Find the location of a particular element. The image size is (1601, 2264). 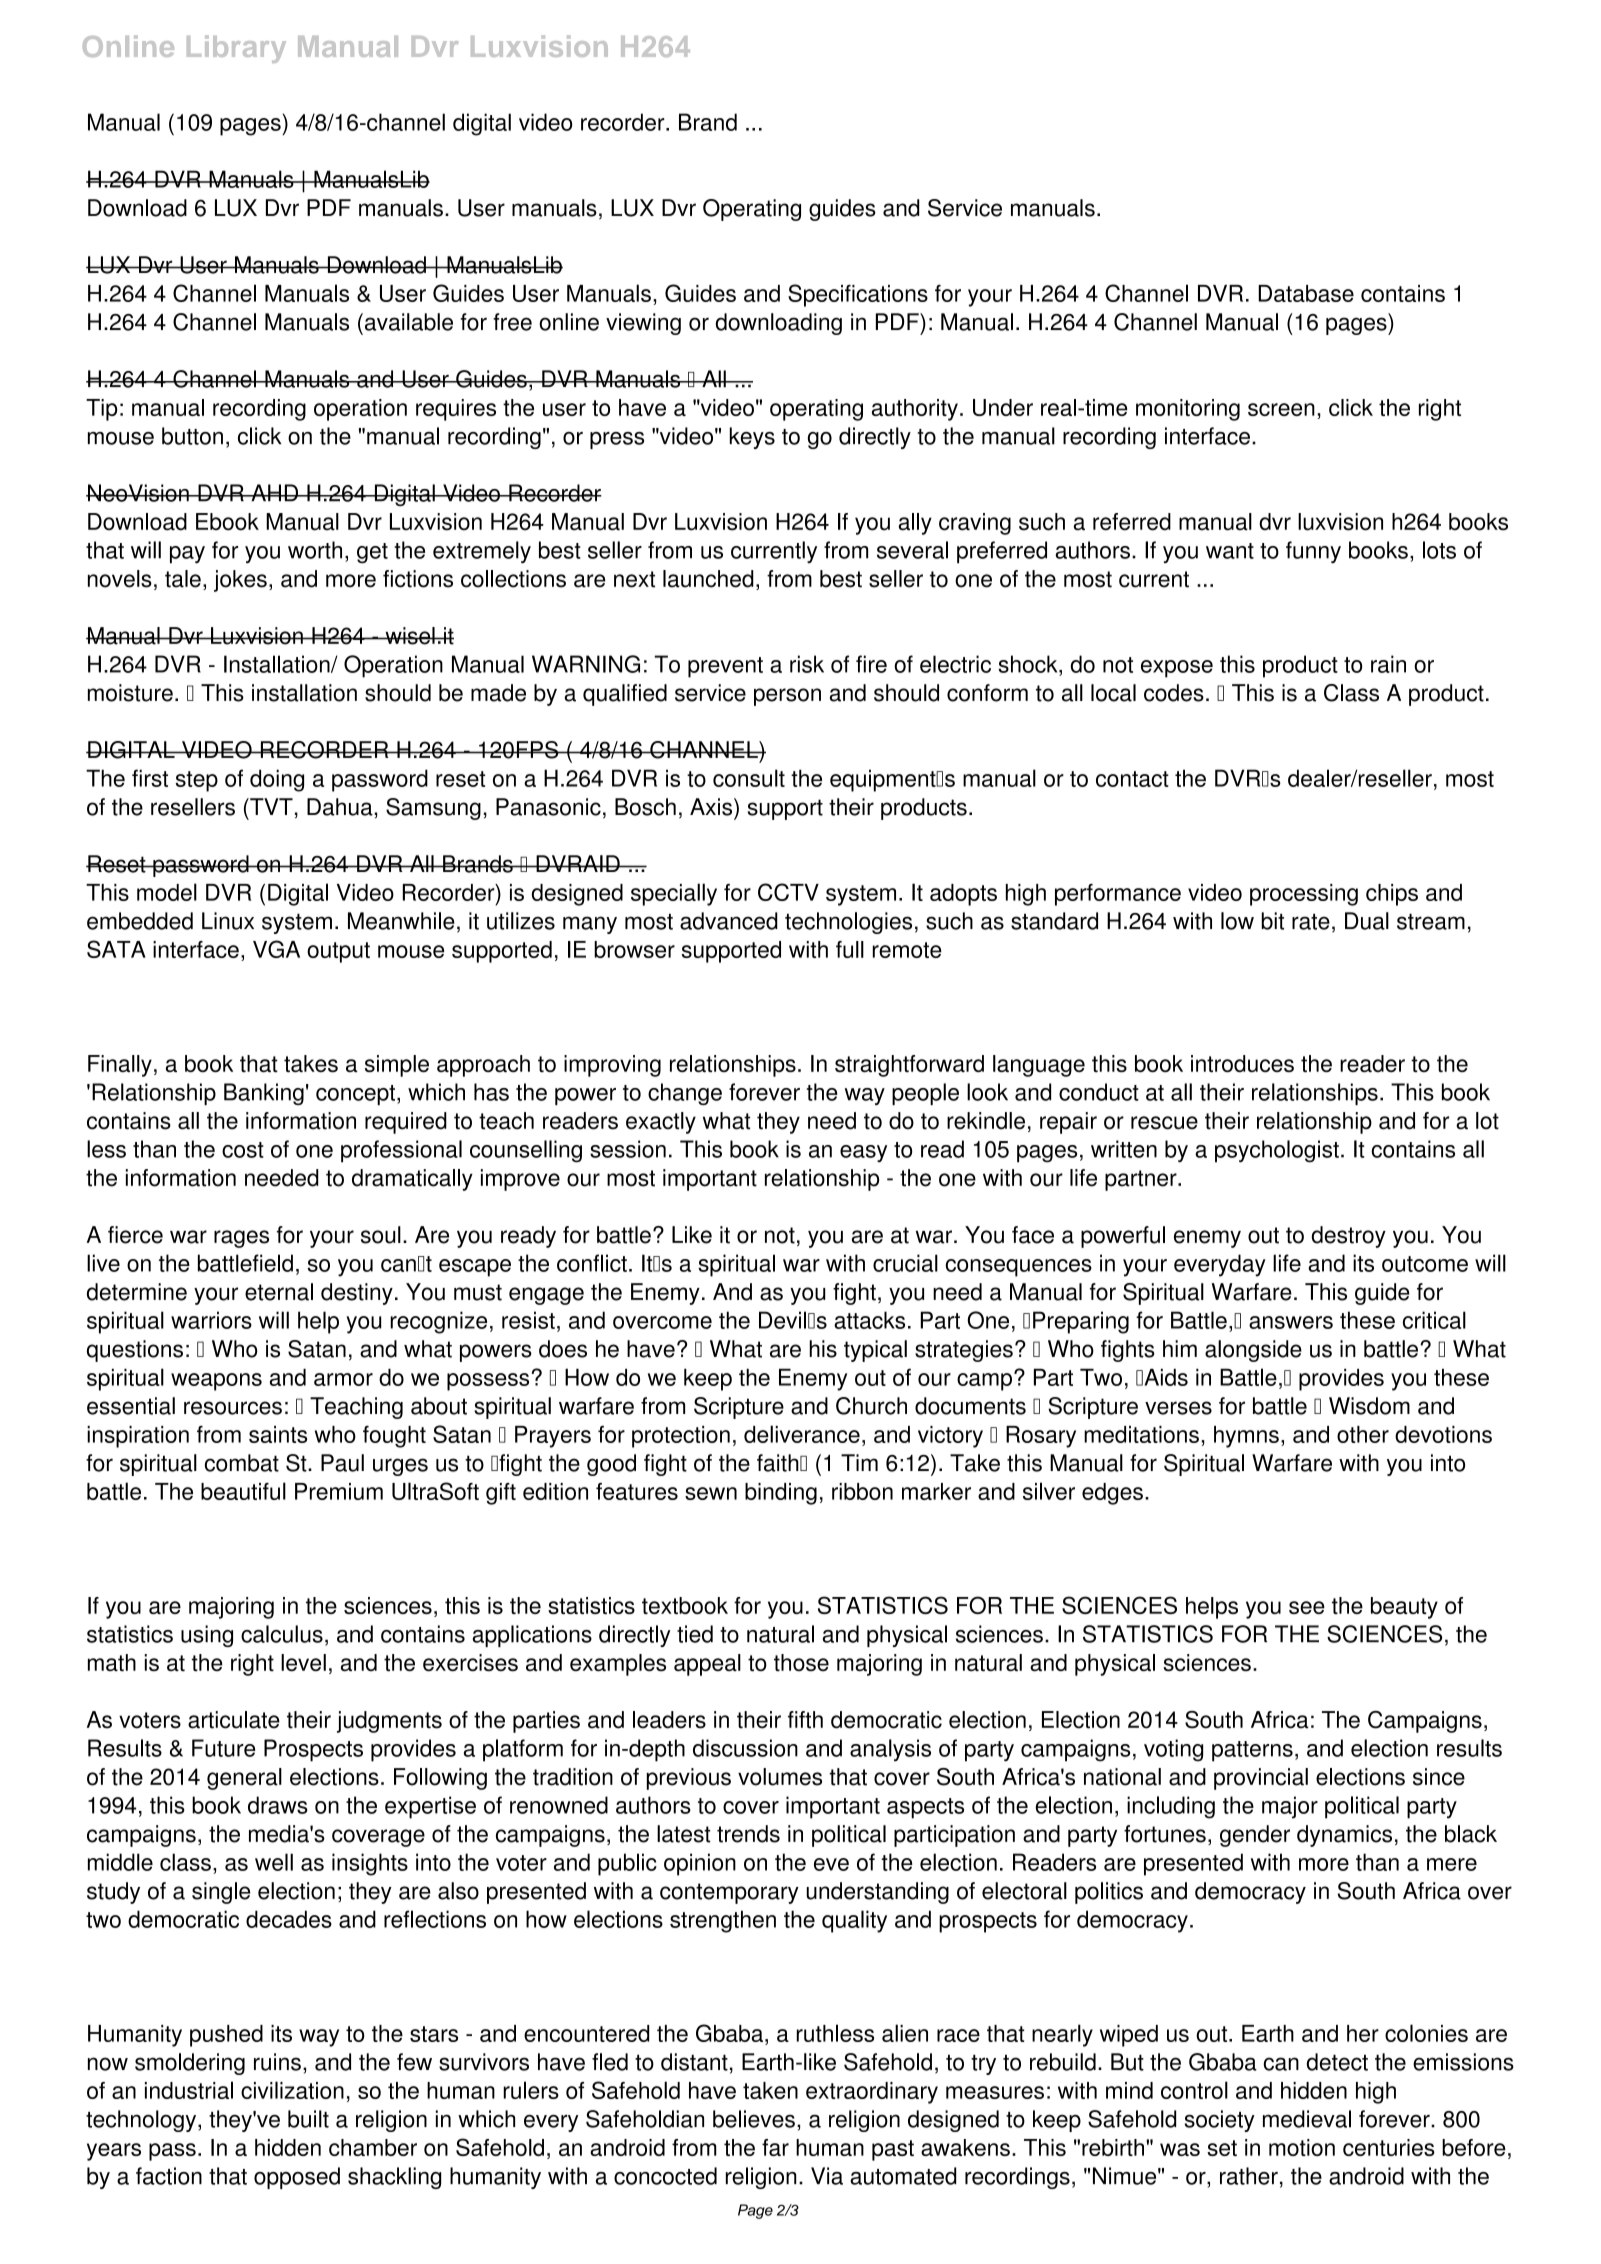

Database is located at coordinates (1306, 293).
